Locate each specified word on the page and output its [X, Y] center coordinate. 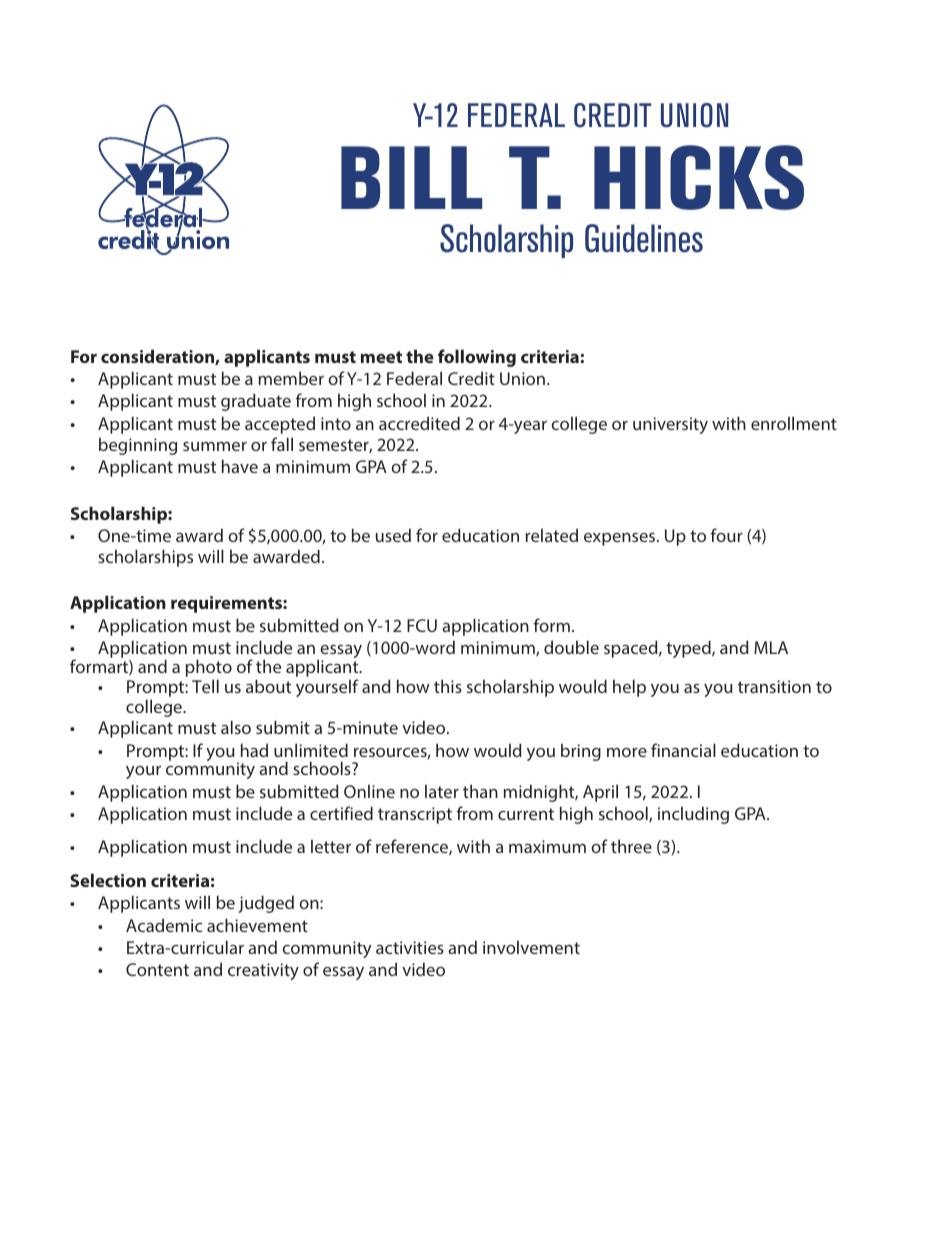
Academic [164, 925]
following [477, 358]
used [393, 535]
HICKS [699, 177]
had [254, 750]
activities [410, 947]
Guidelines [644, 238]
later [442, 791]
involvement [531, 947]
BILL [411, 177]
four [726, 535]
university [670, 425]
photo [209, 669]
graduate [256, 402]
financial [683, 750]
